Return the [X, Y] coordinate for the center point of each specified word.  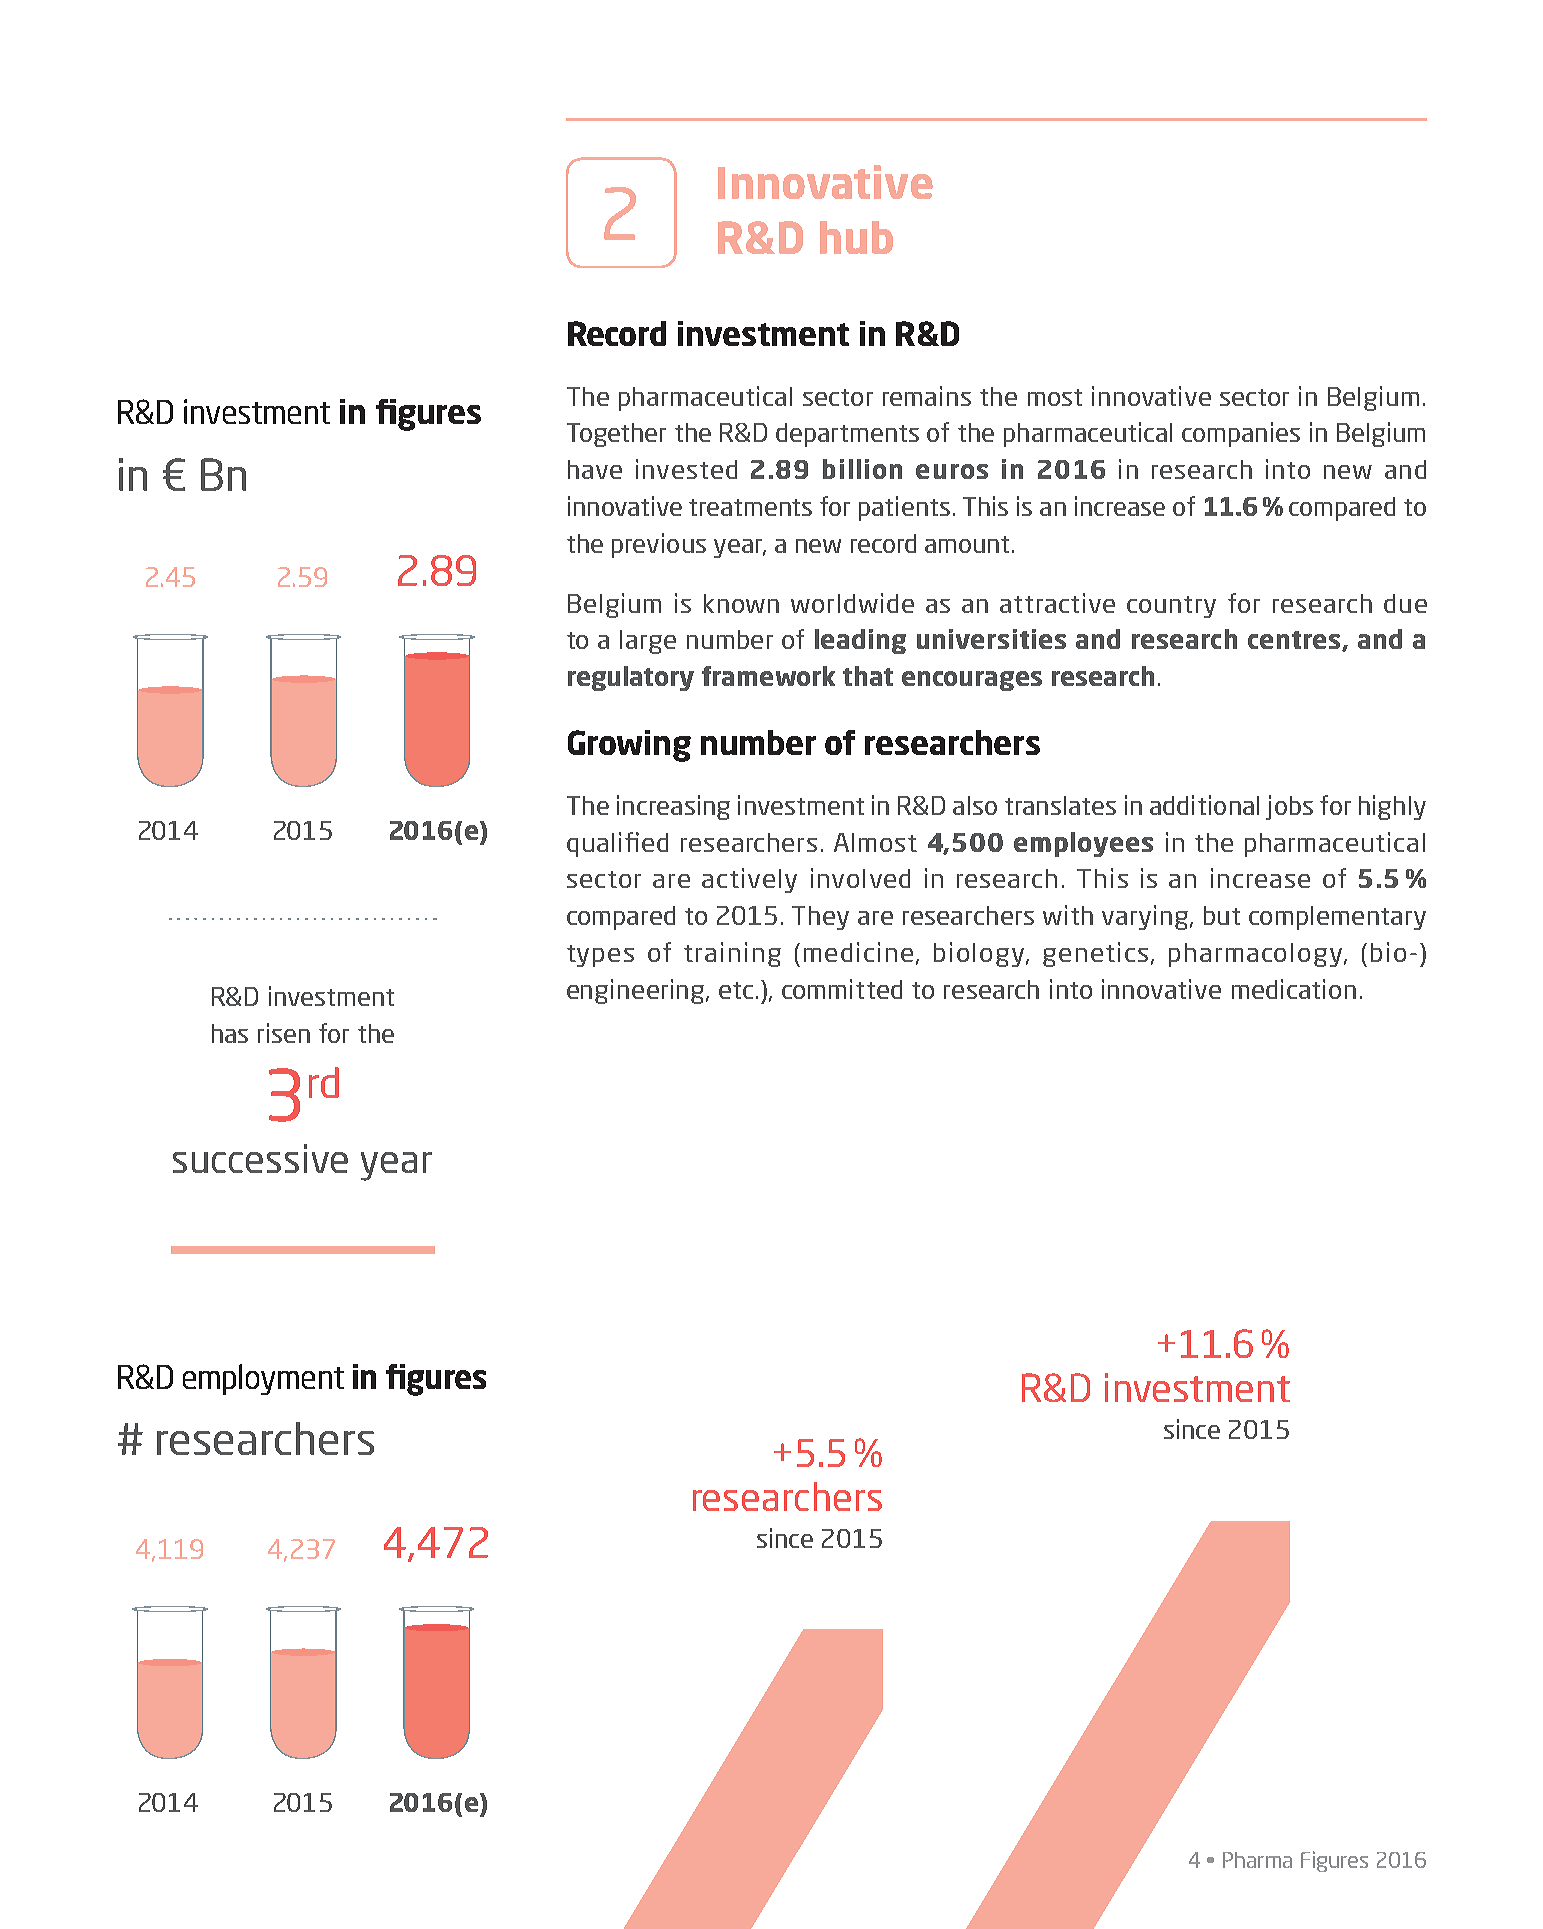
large [648, 642]
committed [842, 989]
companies [1241, 434]
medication [1294, 989]
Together [616, 435]
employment [263, 1379]
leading [860, 641]
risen [284, 1033]
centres [1295, 641]
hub [856, 237]
